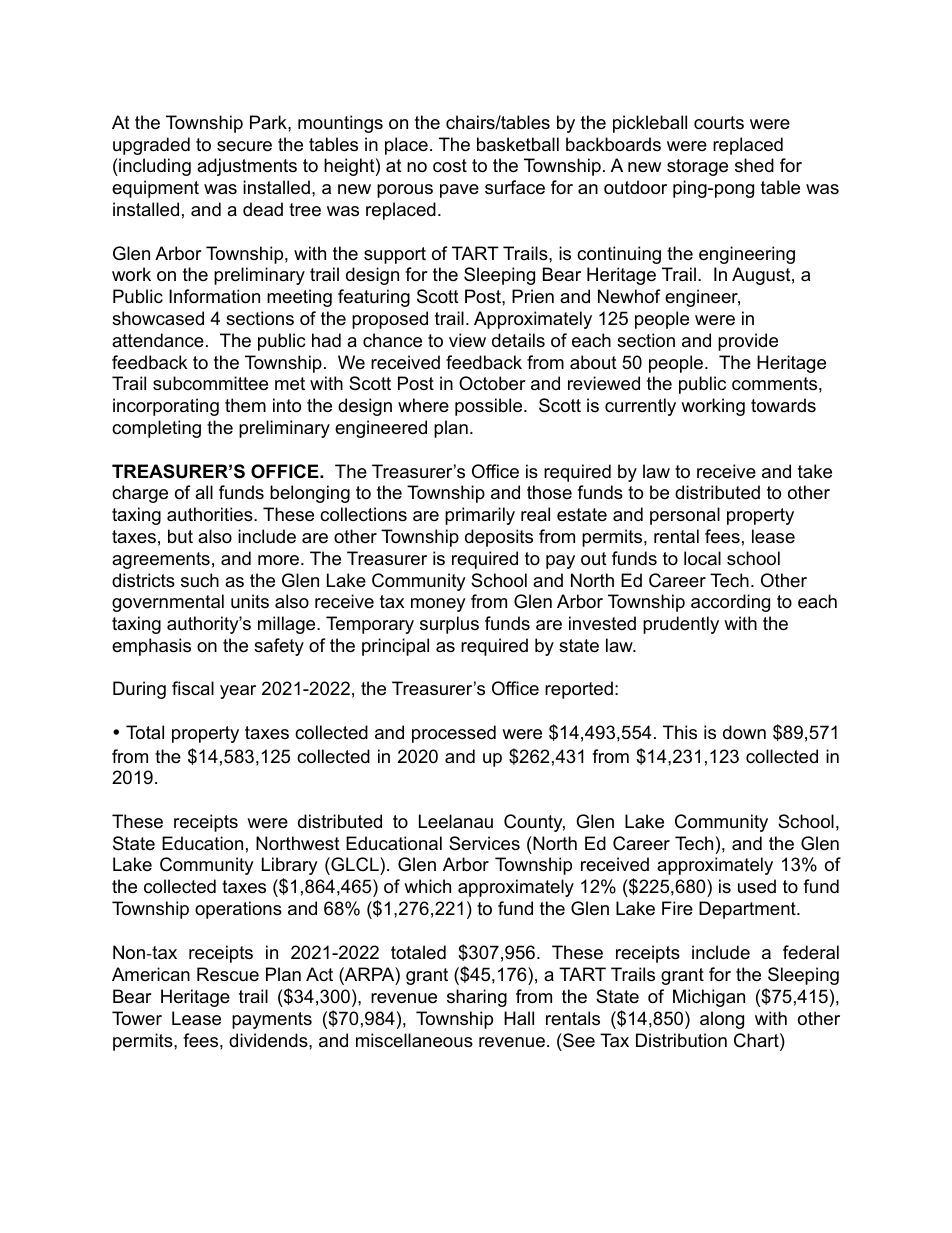 The width and height of the screenshot is (952, 1233). Describe the element at coordinates (484, 843) in the screenshot. I see `Services` at that location.
